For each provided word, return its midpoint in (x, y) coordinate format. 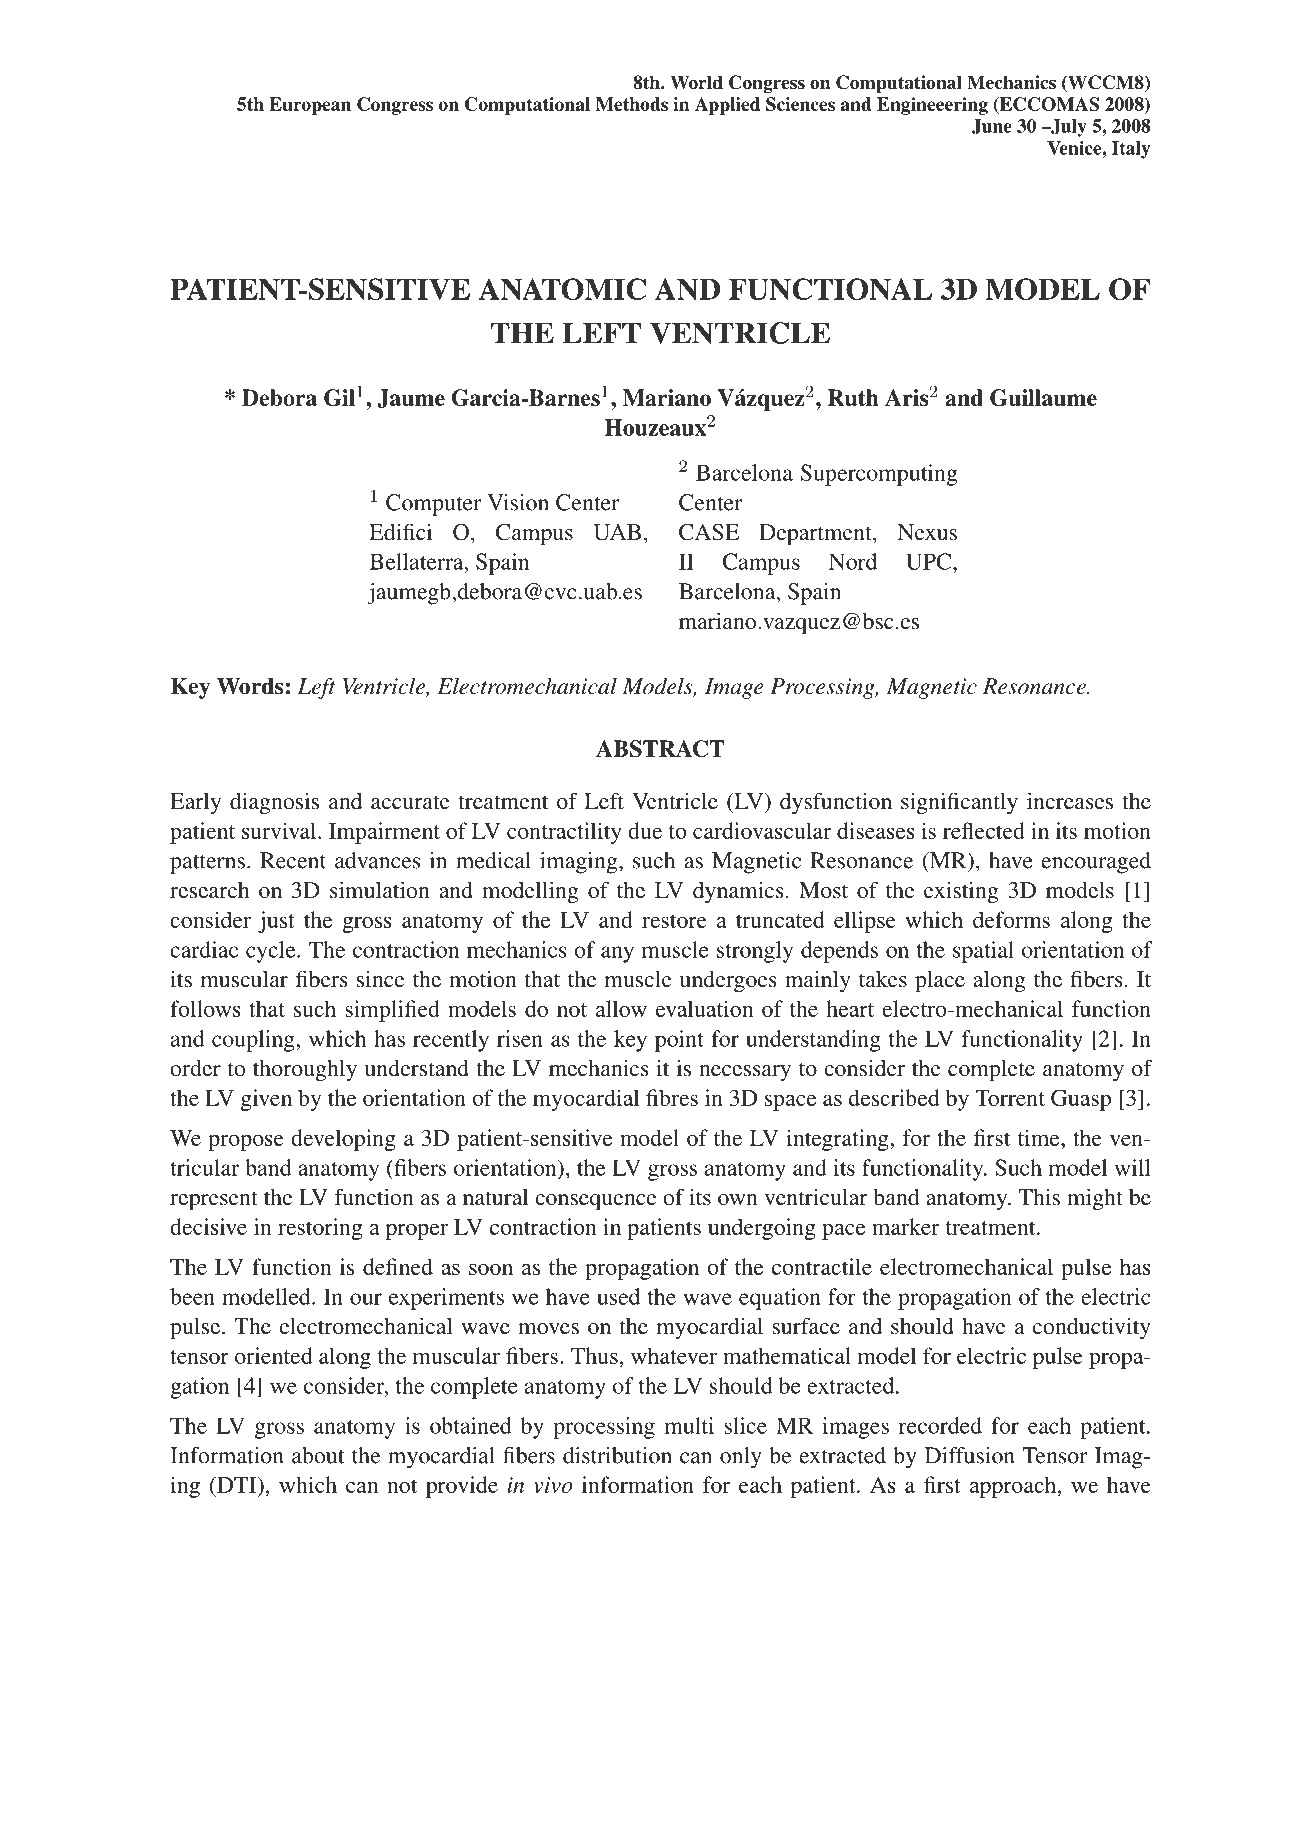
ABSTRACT (660, 748)
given (266, 1100)
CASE (709, 532)
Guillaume (1043, 397)
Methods (632, 104)
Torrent (1010, 1098)
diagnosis (274, 803)
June (992, 127)
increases (1070, 801)
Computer (433, 505)
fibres (672, 1097)
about (318, 1455)
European (310, 106)
